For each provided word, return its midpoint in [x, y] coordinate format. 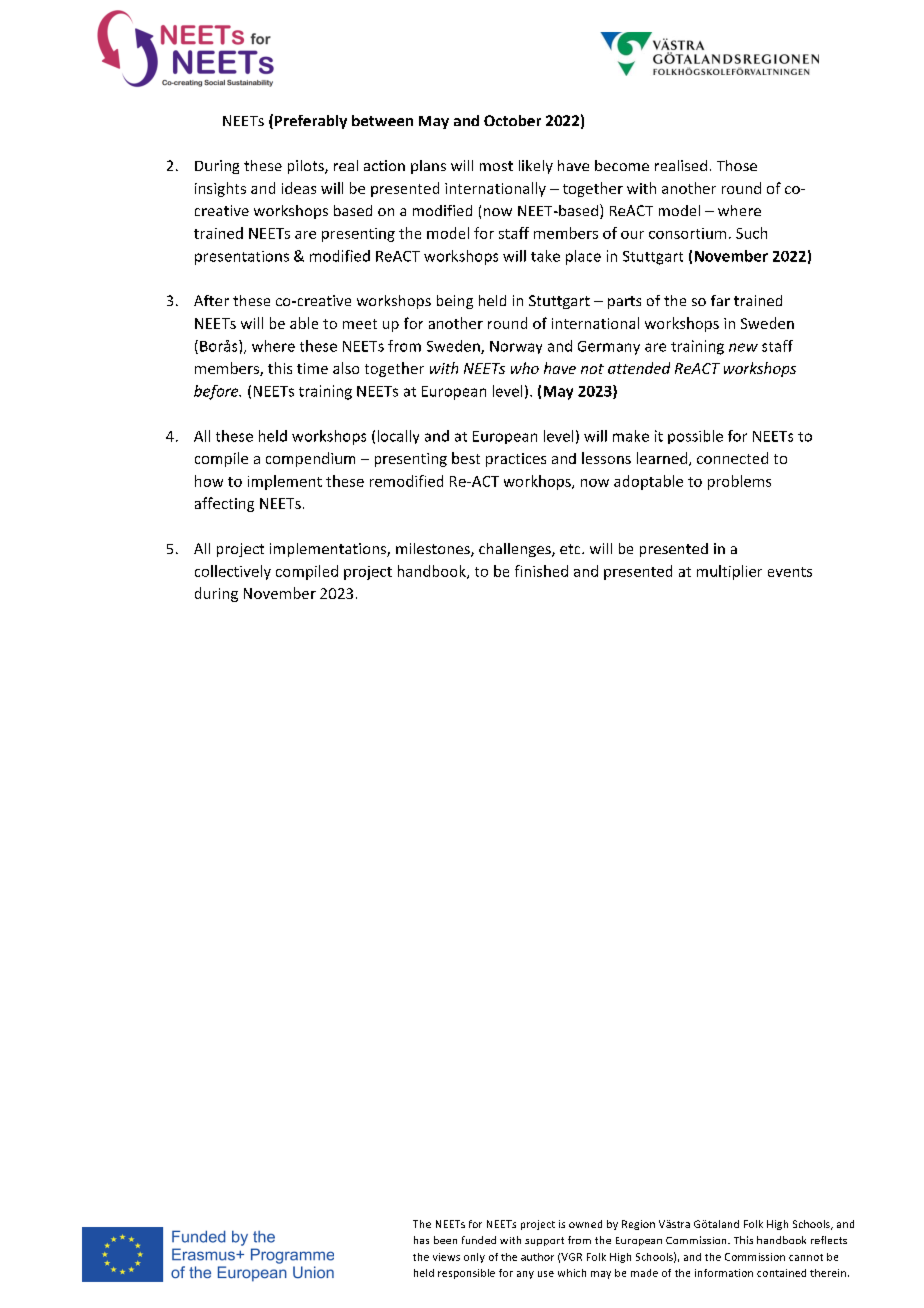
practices [516, 460]
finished [541, 571]
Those [737, 165]
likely [536, 167]
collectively [233, 572]
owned [585, 1224]
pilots [307, 167]
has [421, 1240]
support [544, 1241]
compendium [310, 459]
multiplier [729, 572]
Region [638, 1225]
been [445, 1240]
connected [732, 458]
